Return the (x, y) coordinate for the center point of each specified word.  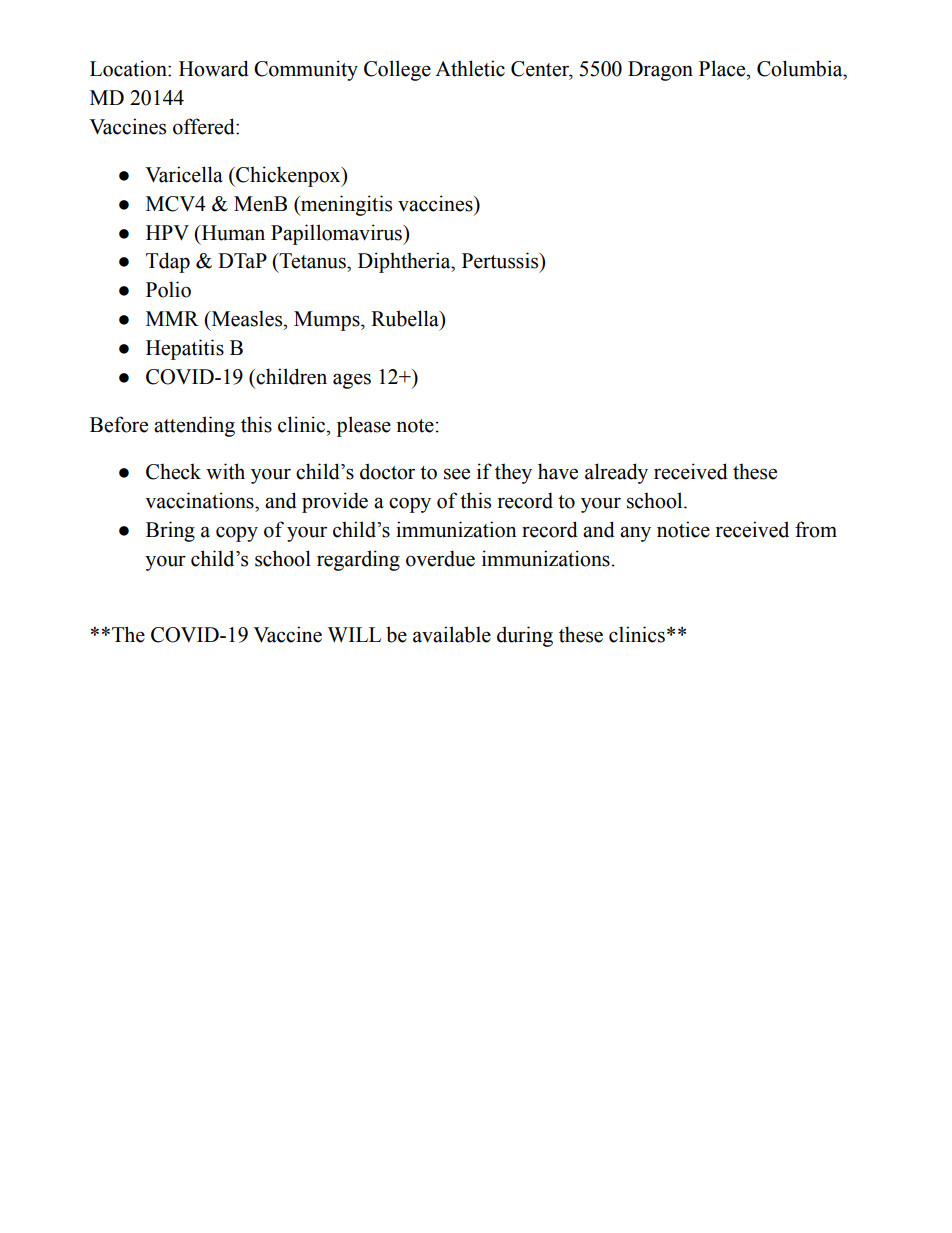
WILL (354, 634)
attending (194, 426)
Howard (214, 68)
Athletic (470, 68)
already (616, 473)
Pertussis (501, 260)
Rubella (406, 318)
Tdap (168, 262)
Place (723, 68)
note (415, 426)
